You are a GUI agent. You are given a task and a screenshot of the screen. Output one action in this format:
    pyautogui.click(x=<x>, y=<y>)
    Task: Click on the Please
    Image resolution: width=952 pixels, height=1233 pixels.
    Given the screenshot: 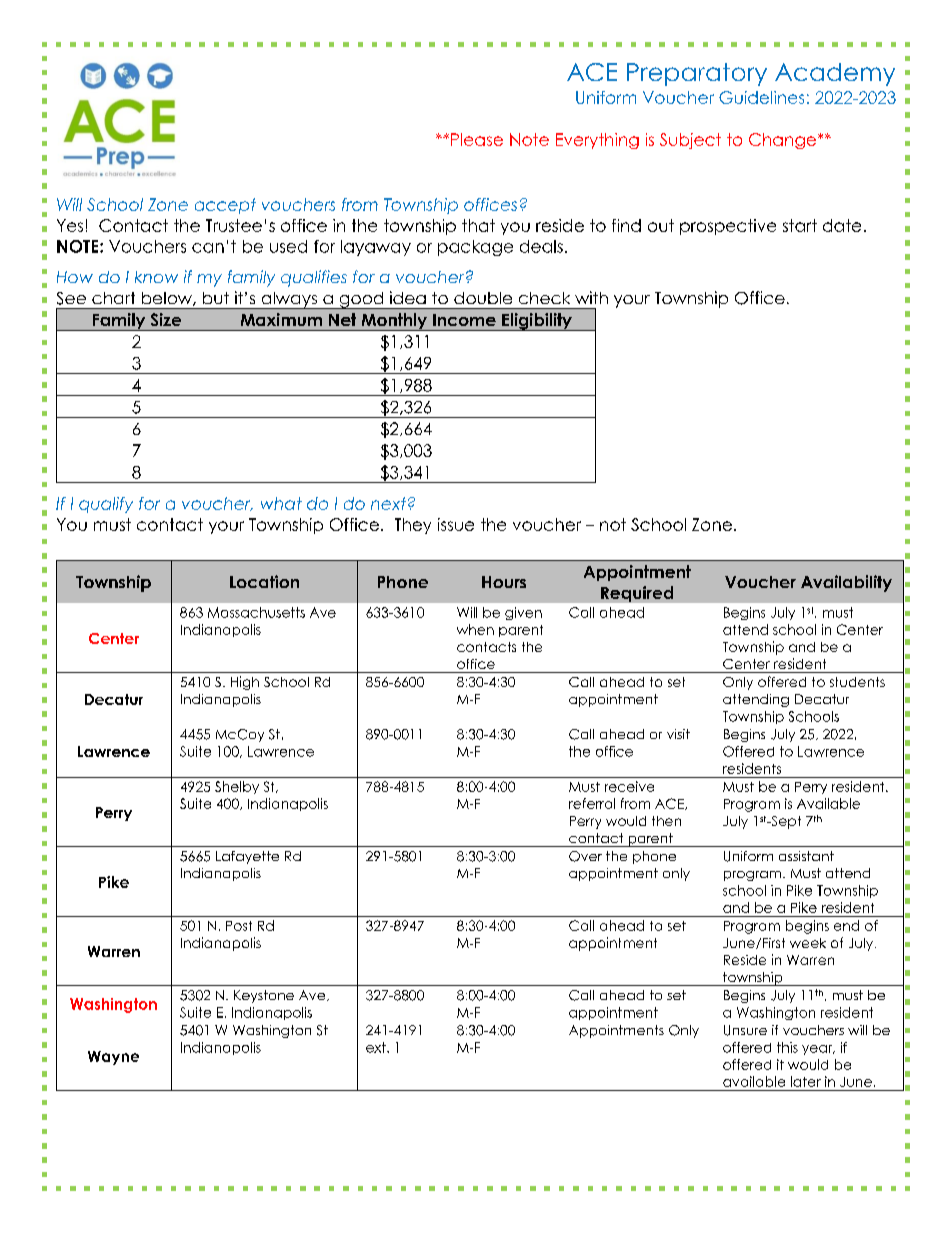 What is the action you would take?
    pyautogui.click(x=477, y=139)
